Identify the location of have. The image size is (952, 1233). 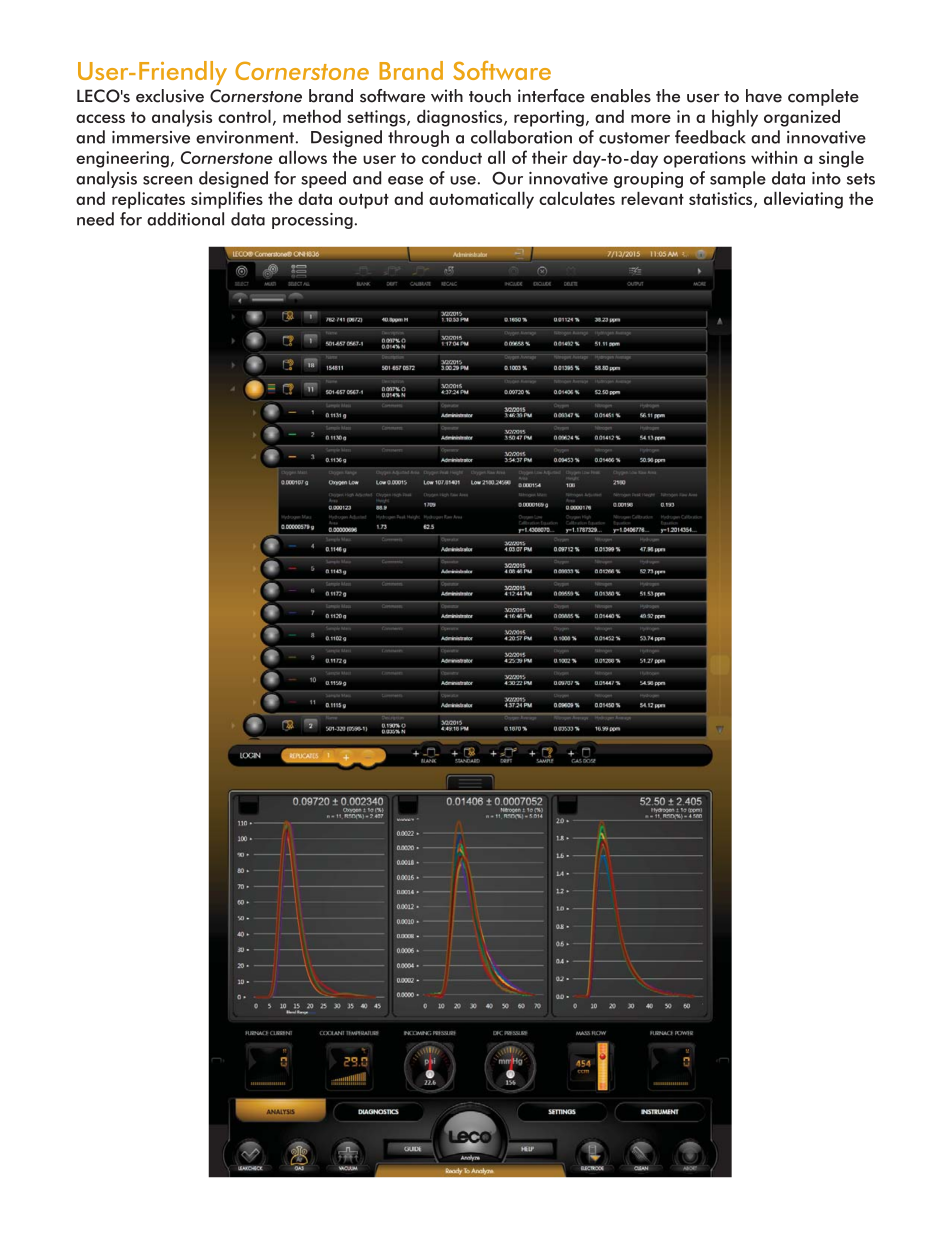
(764, 96).
